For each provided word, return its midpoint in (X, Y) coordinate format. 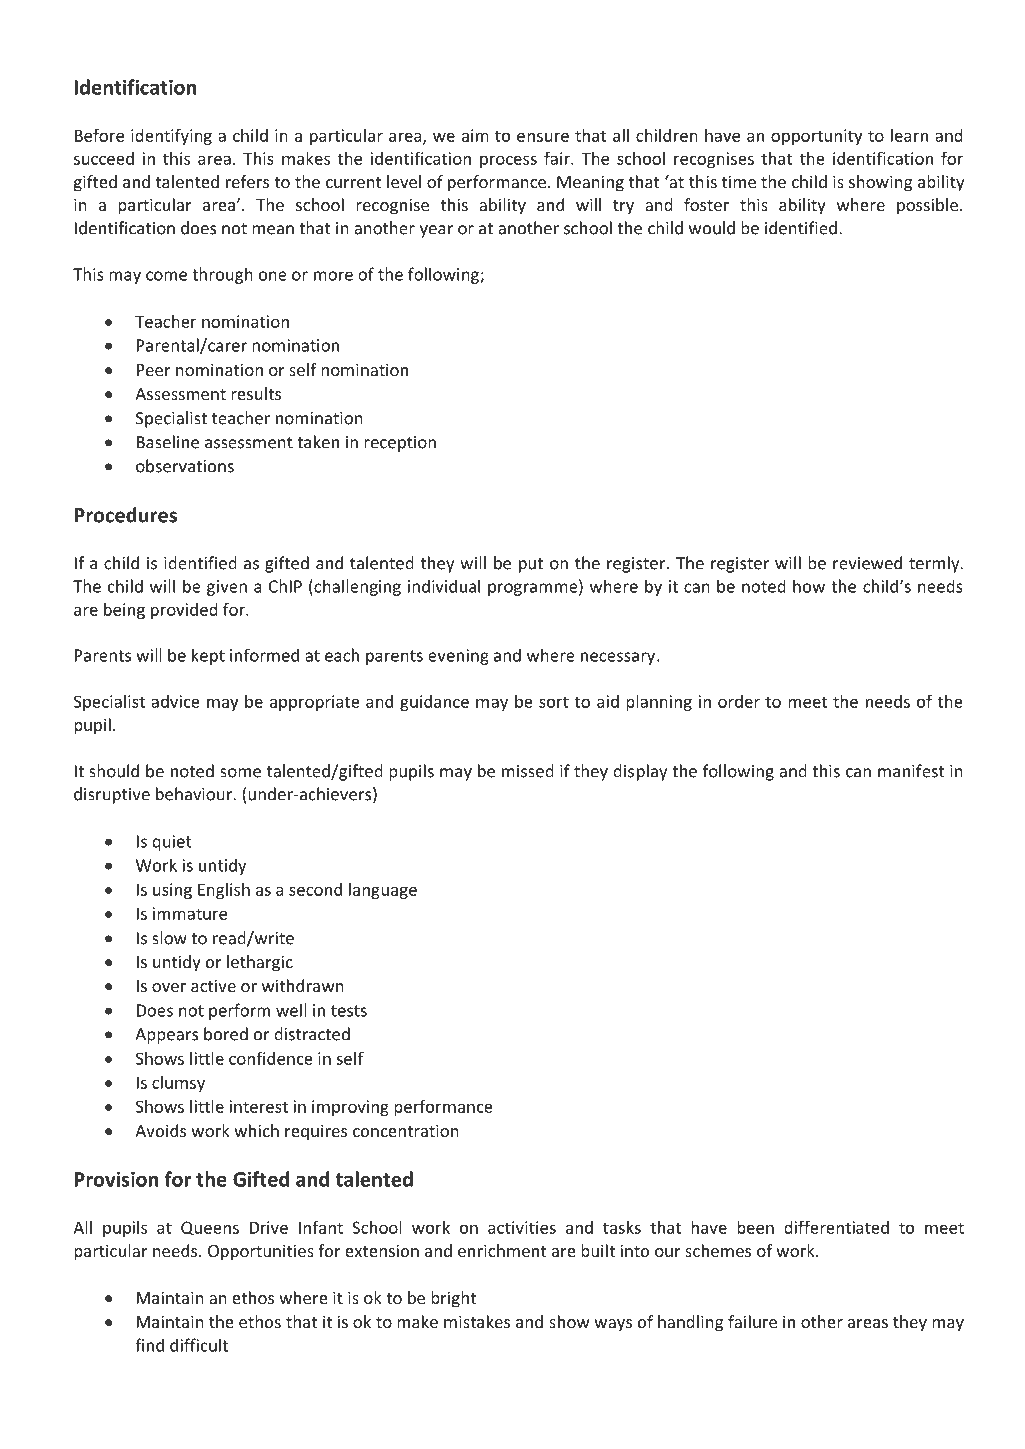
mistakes (477, 1321)
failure (752, 1321)
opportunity (816, 137)
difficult (199, 1345)
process (508, 161)
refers (247, 181)
